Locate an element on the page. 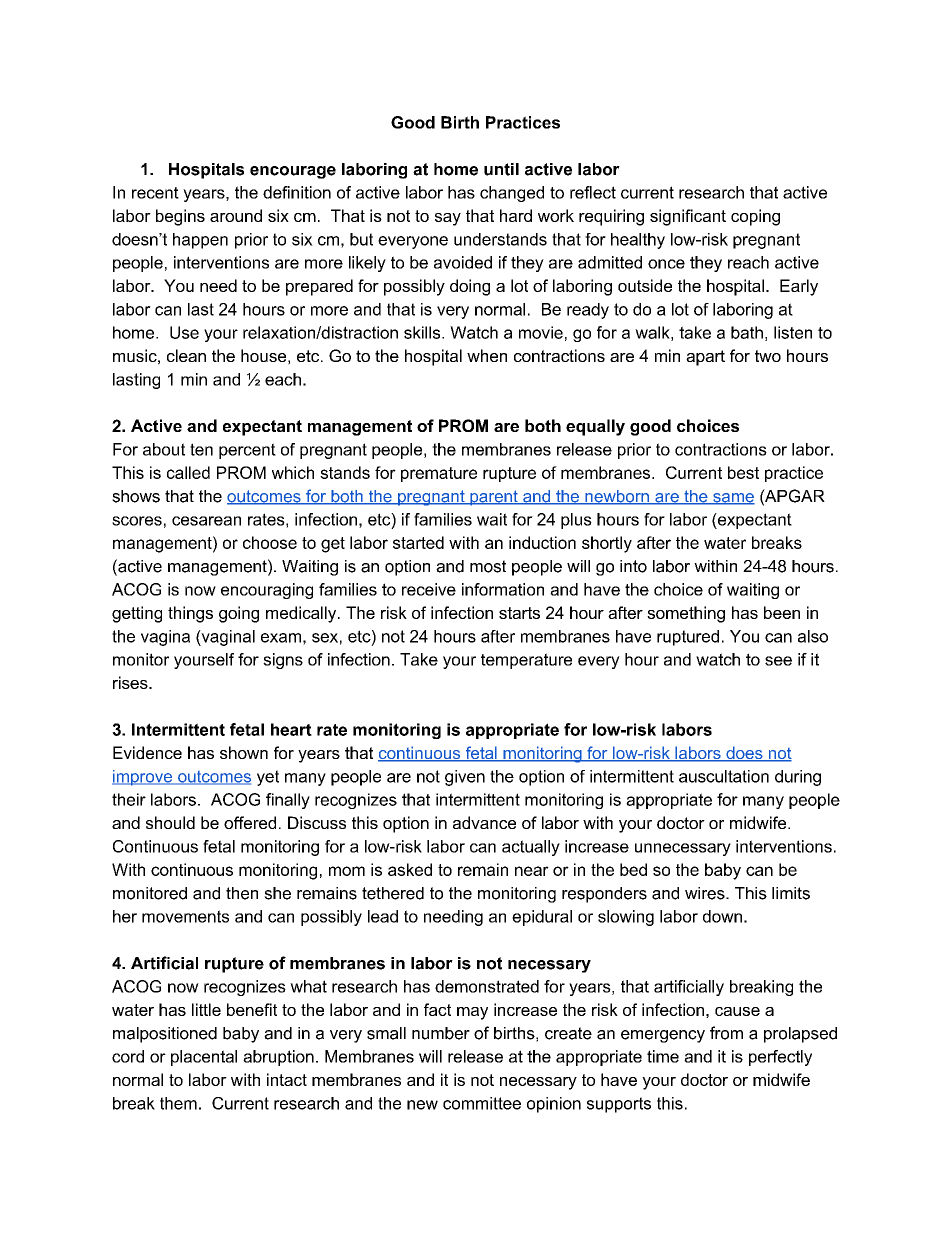 This image has width=952, height=1233. starts is located at coordinates (519, 613).
